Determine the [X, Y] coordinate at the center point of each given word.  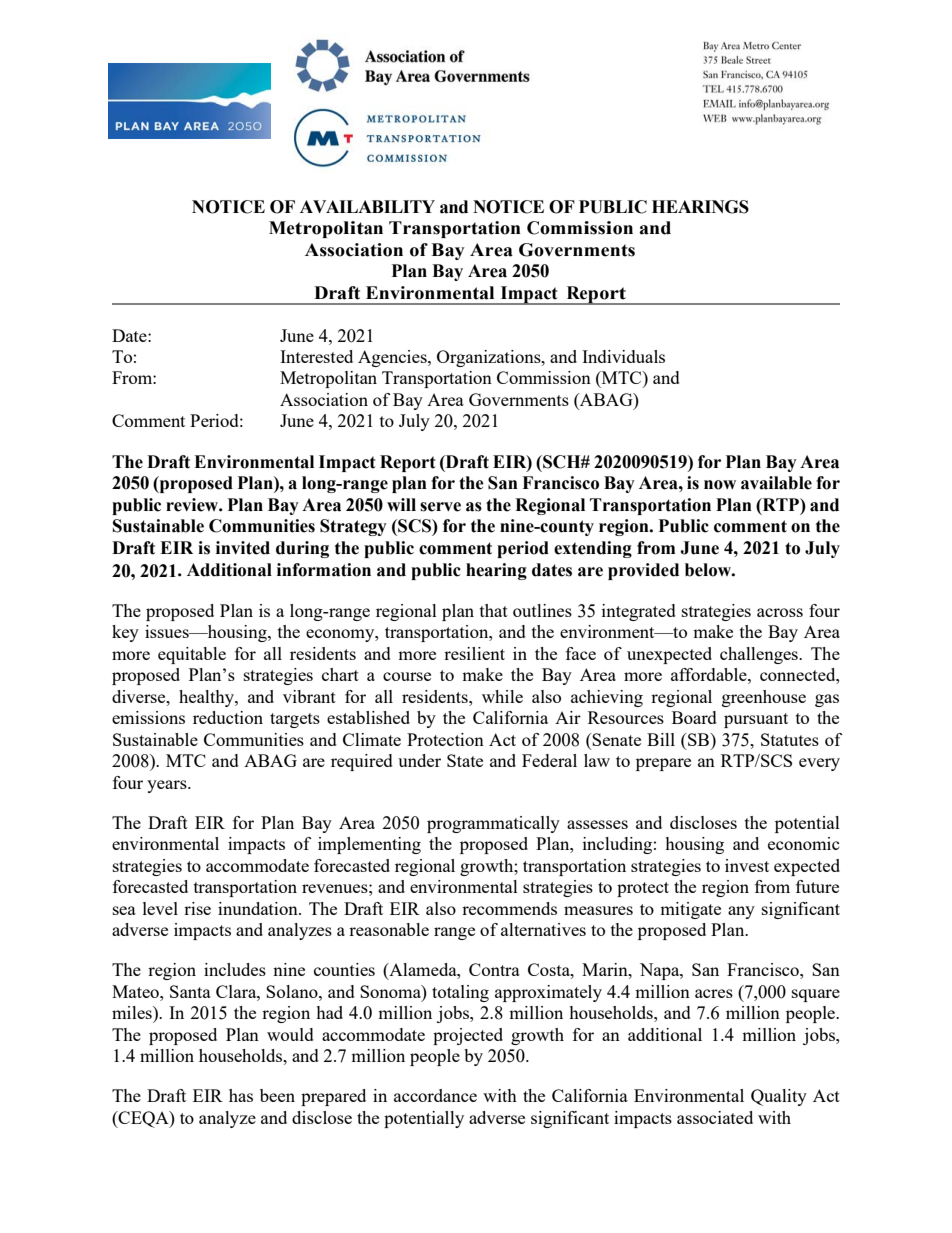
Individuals [623, 356]
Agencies [393, 358]
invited [243, 548]
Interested [316, 356]
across [780, 612]
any [741, 912]
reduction [228, 717]
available [776, 483]
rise [197, 908]
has [241, 1095]
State [465, 760]
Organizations [490, 358]
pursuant [756, 720]
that [494, 610]
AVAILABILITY [367, 206]
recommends [509, 908]
